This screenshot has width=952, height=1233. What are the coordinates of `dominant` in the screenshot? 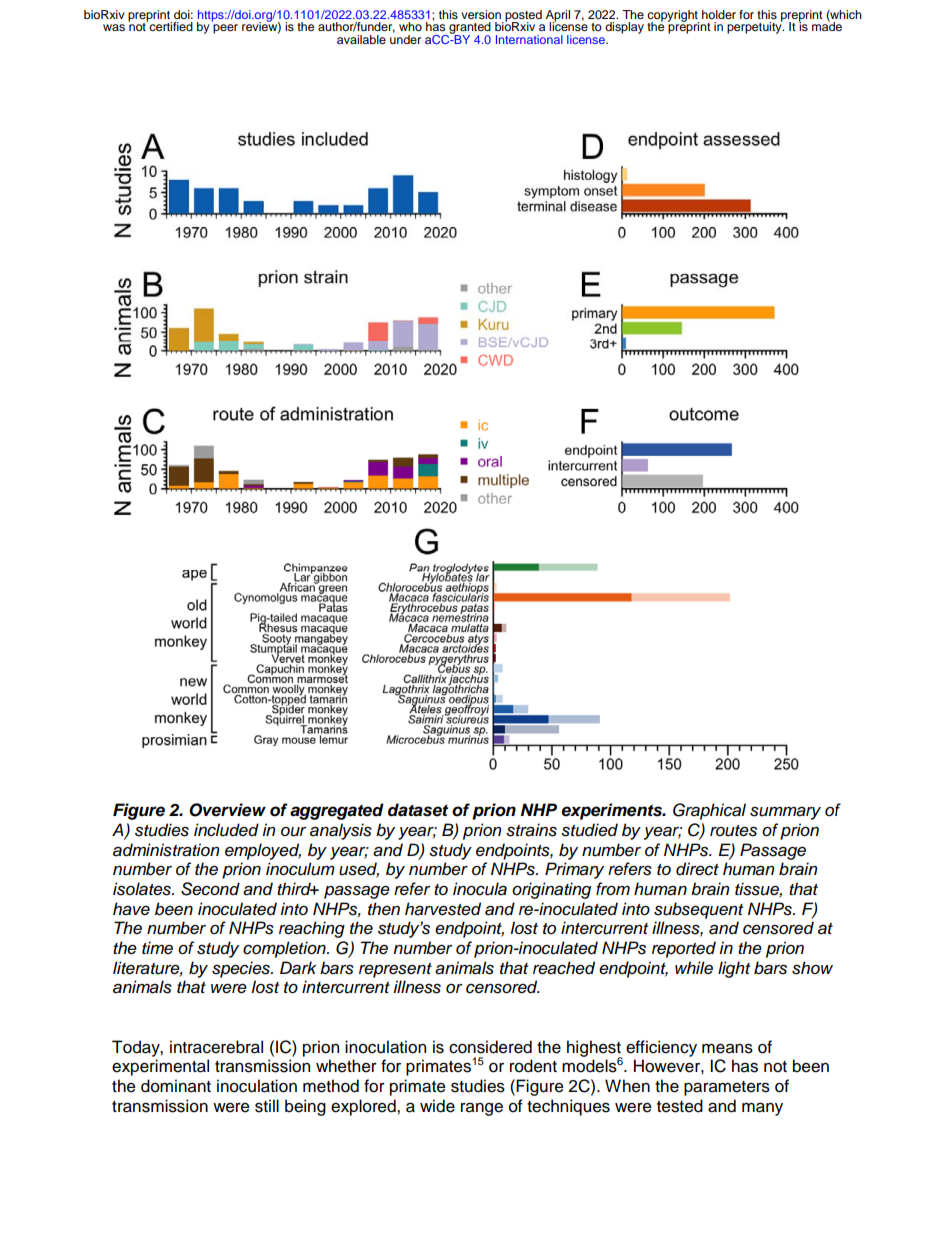 It's located at (176, 1086).
